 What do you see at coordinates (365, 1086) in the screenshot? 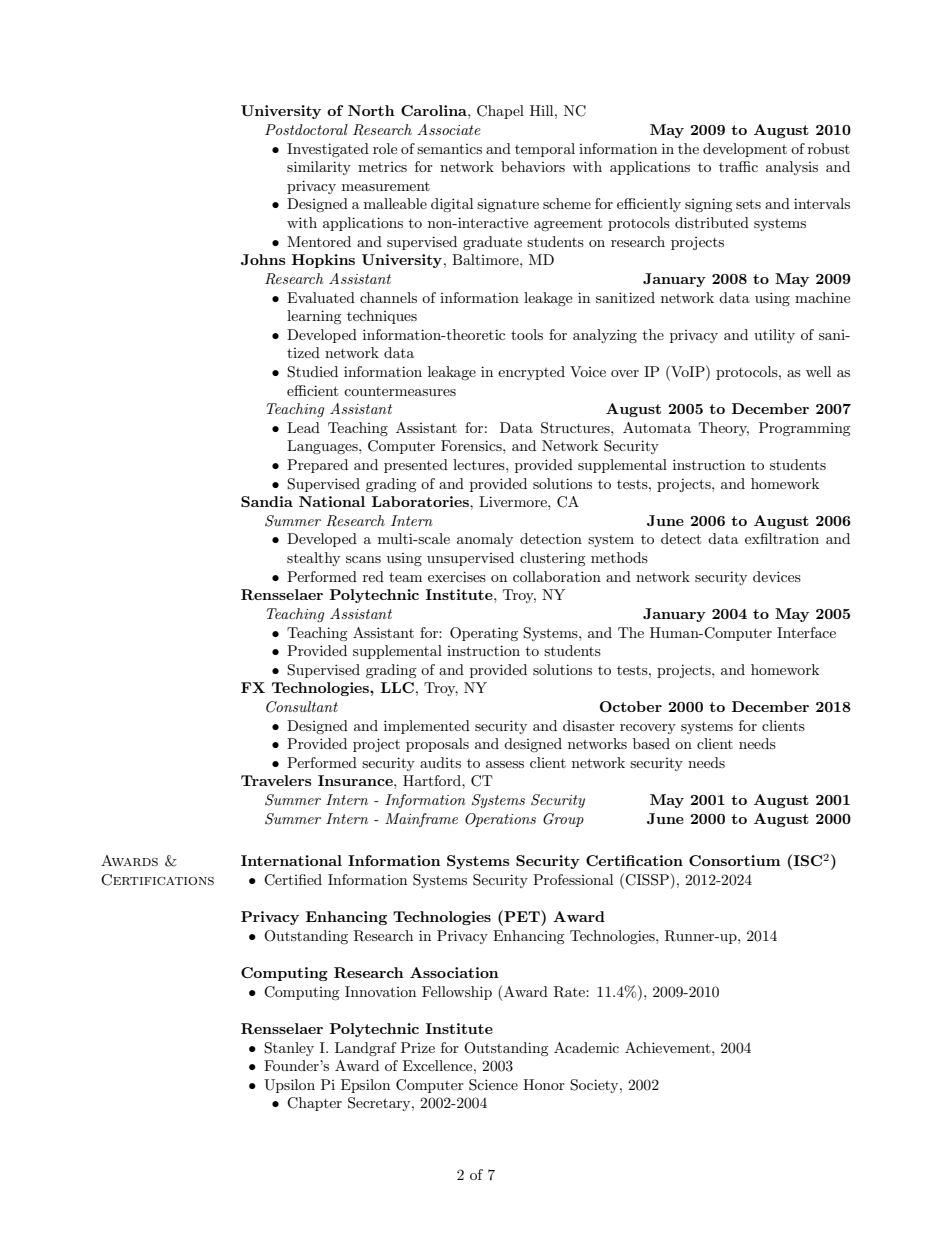
I see `Epsilon` at bounding box center [365, 1086].
